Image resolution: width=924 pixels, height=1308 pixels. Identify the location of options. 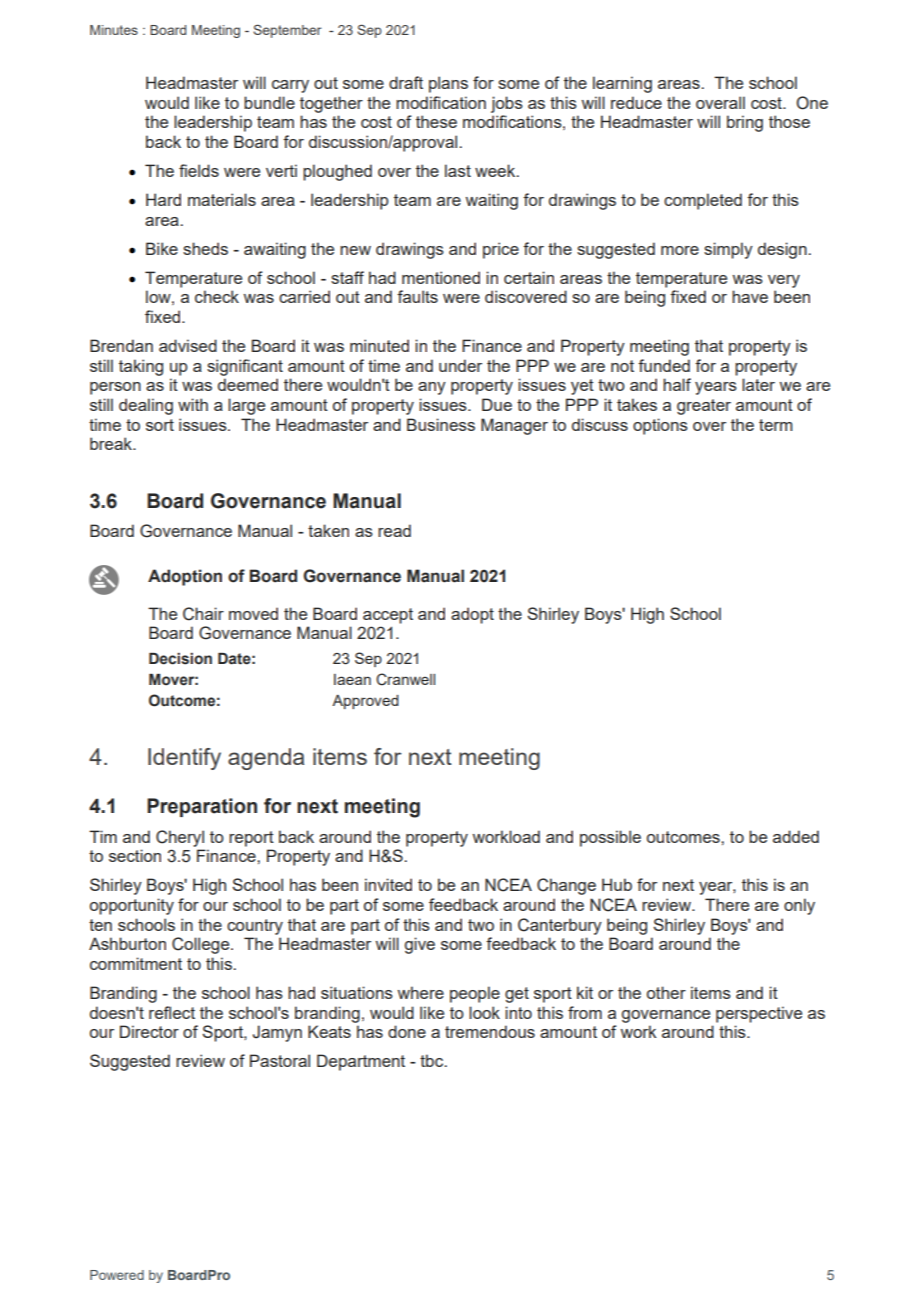
(660, 426).
